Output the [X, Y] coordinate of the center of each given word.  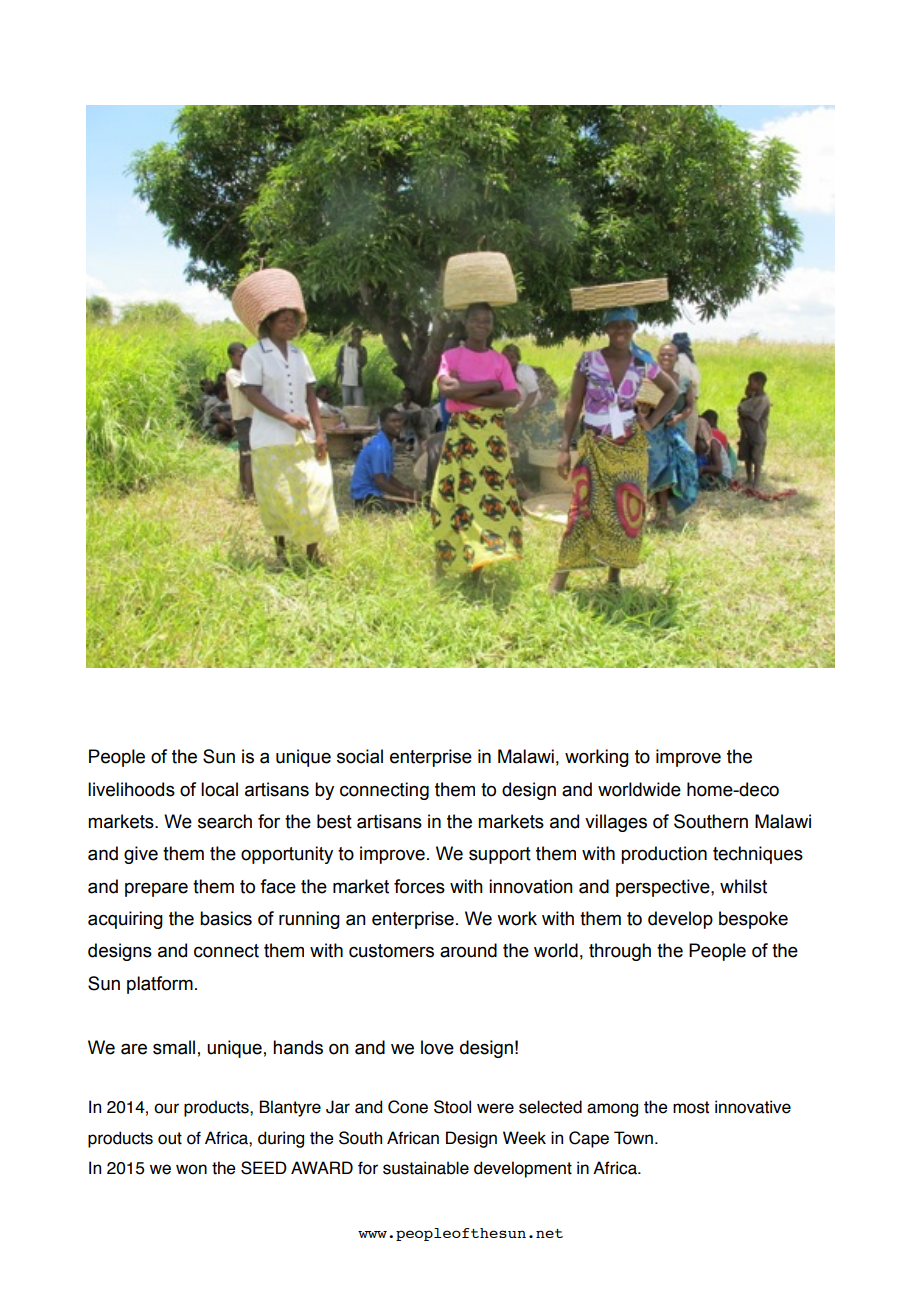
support [500, 855]
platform [160, 985]
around [468, 950]
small [174, 1047]
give [141, 855]
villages [616, 823]
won [191, 1169]
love [437, 1047]
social [360, 756]
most [691, 1107]
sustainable [426, 1168]
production [664, 855]
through [620, 952]
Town [633, 1138]
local [219, 789]
